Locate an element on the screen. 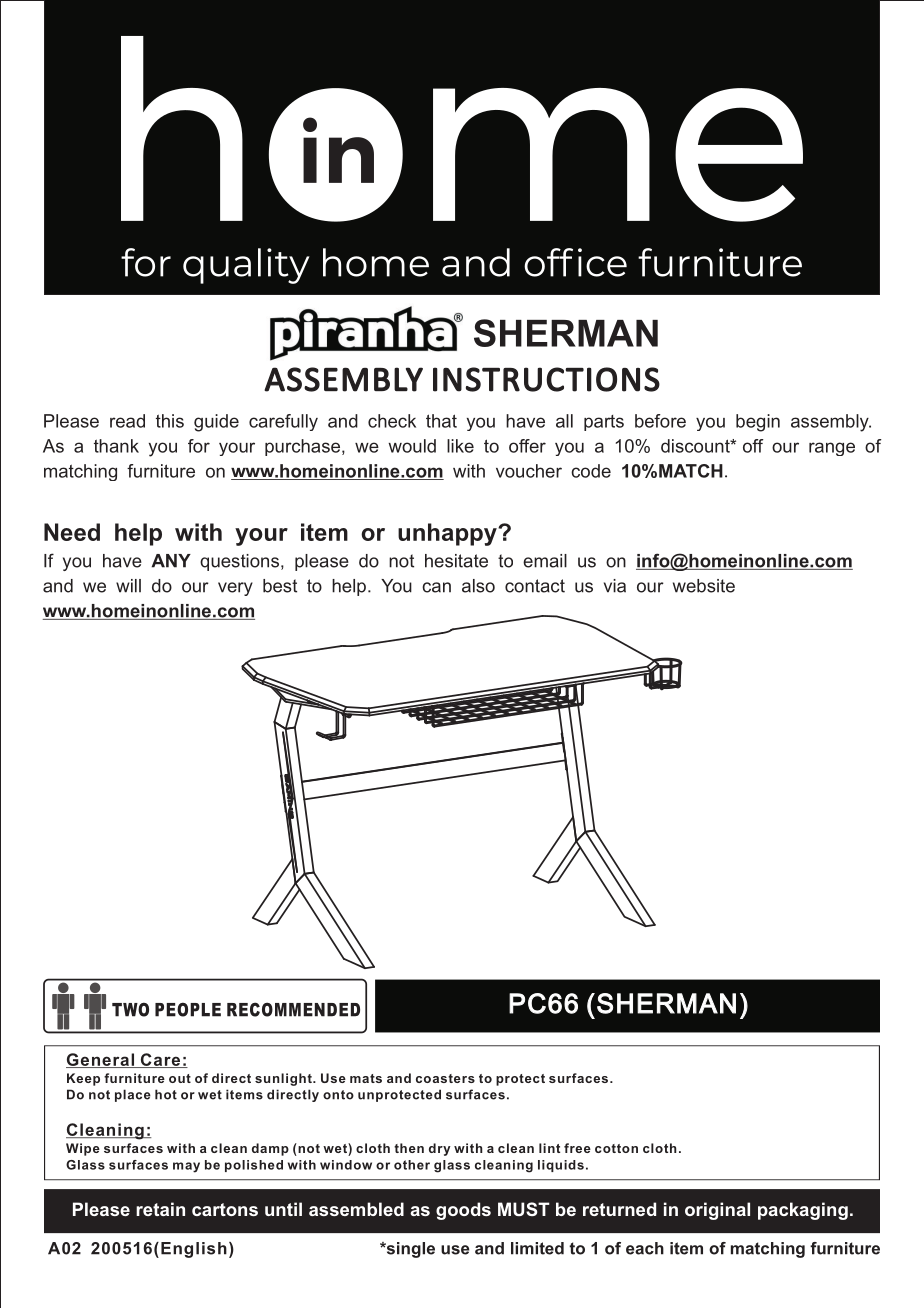  PEOPLE is located at coordinates (188, 1009).
